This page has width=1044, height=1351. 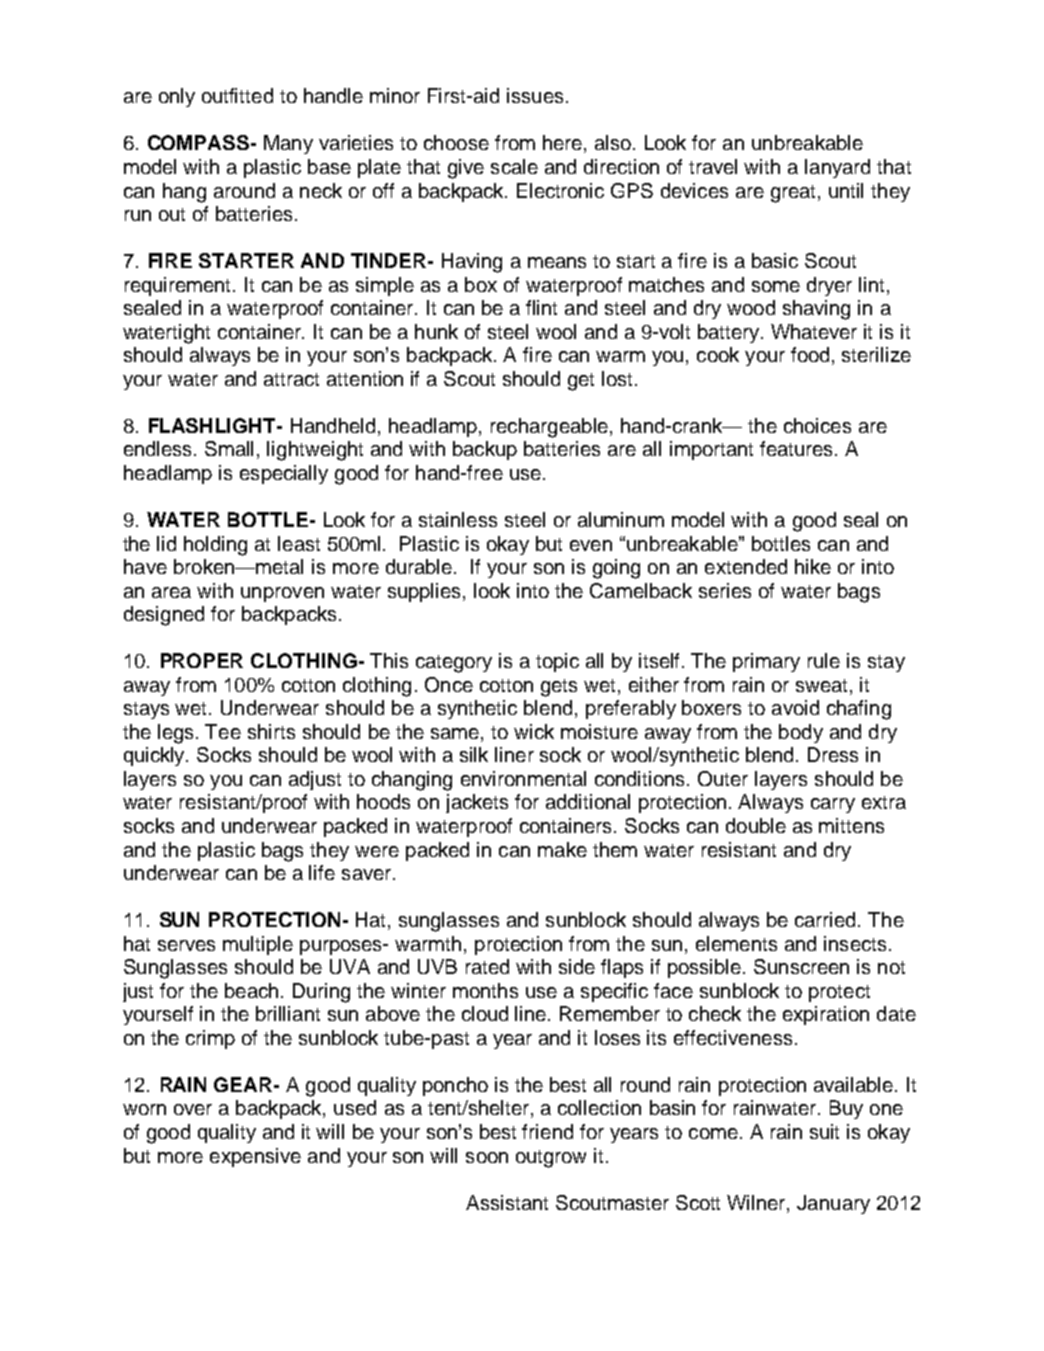 I want to click on lanyard, so click(x=837, y=168).
